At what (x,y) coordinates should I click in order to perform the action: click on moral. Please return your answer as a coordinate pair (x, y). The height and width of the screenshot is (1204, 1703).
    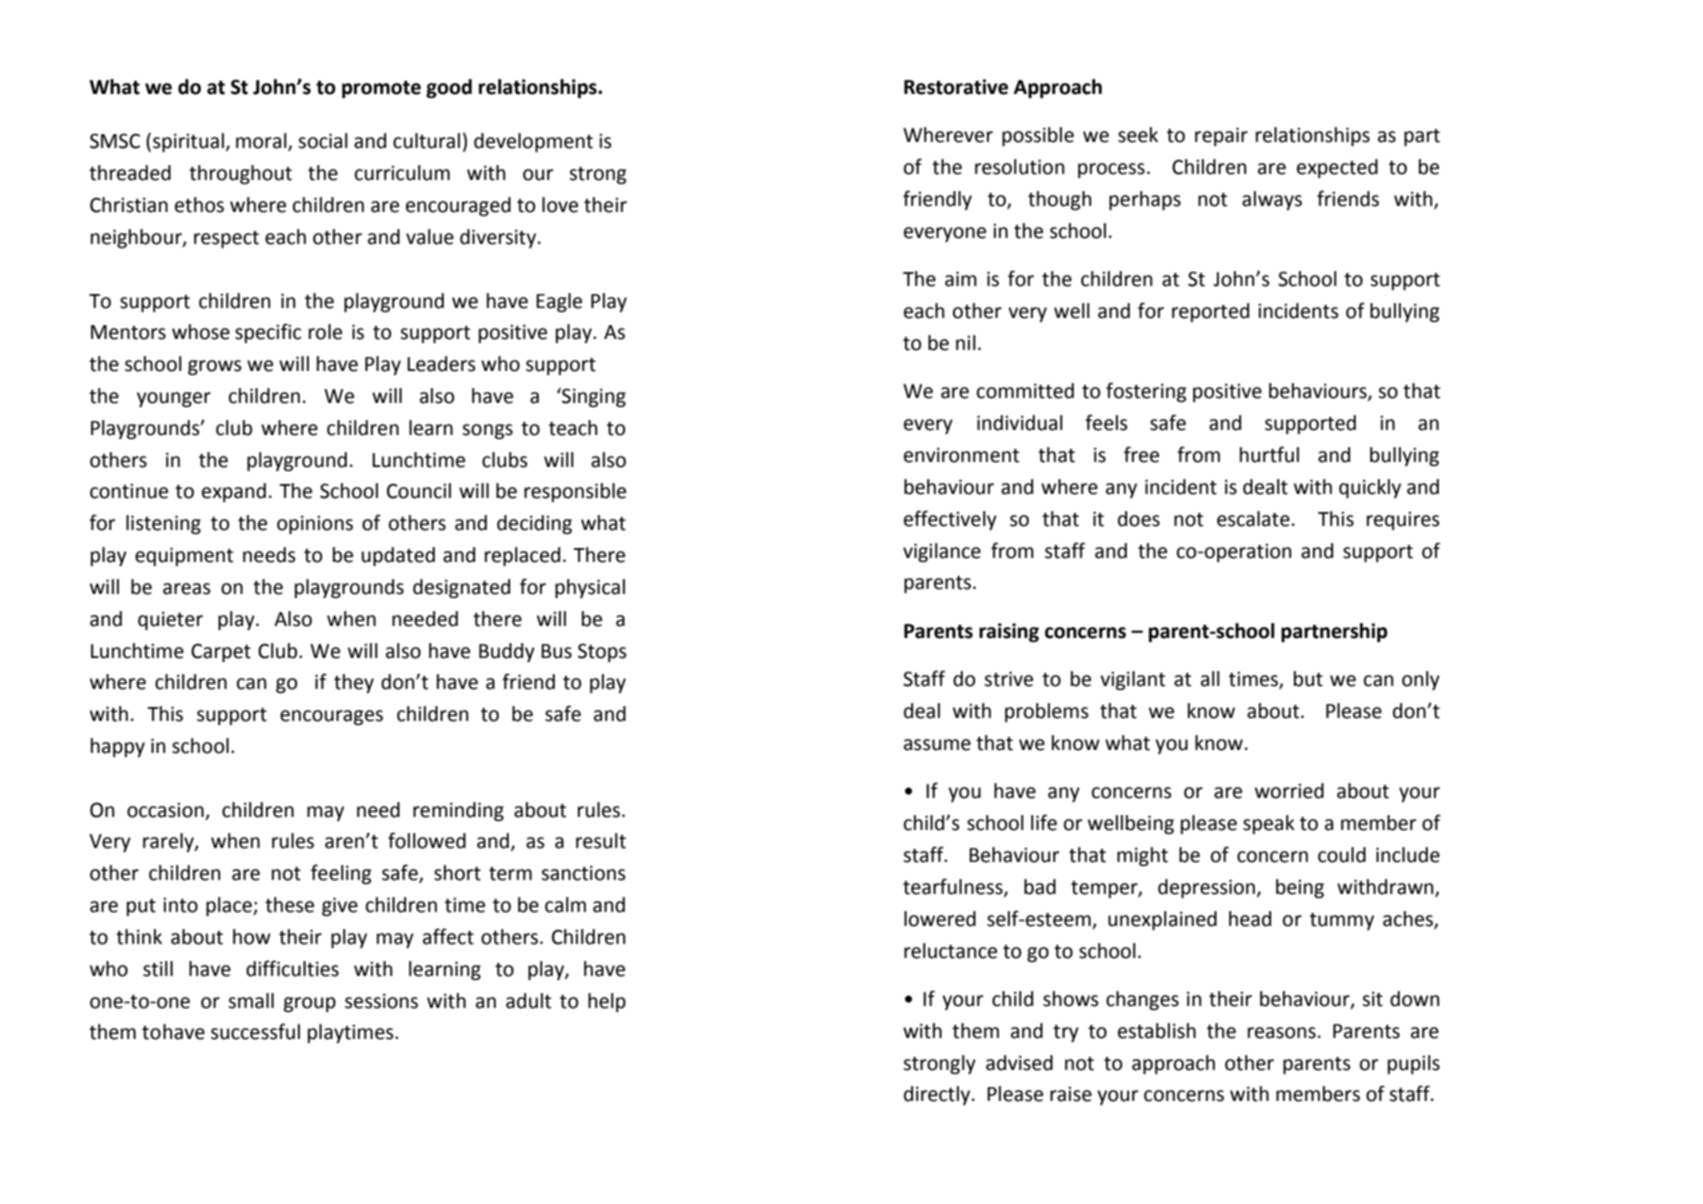
    Looking at the image, I should click on (262, 142).
